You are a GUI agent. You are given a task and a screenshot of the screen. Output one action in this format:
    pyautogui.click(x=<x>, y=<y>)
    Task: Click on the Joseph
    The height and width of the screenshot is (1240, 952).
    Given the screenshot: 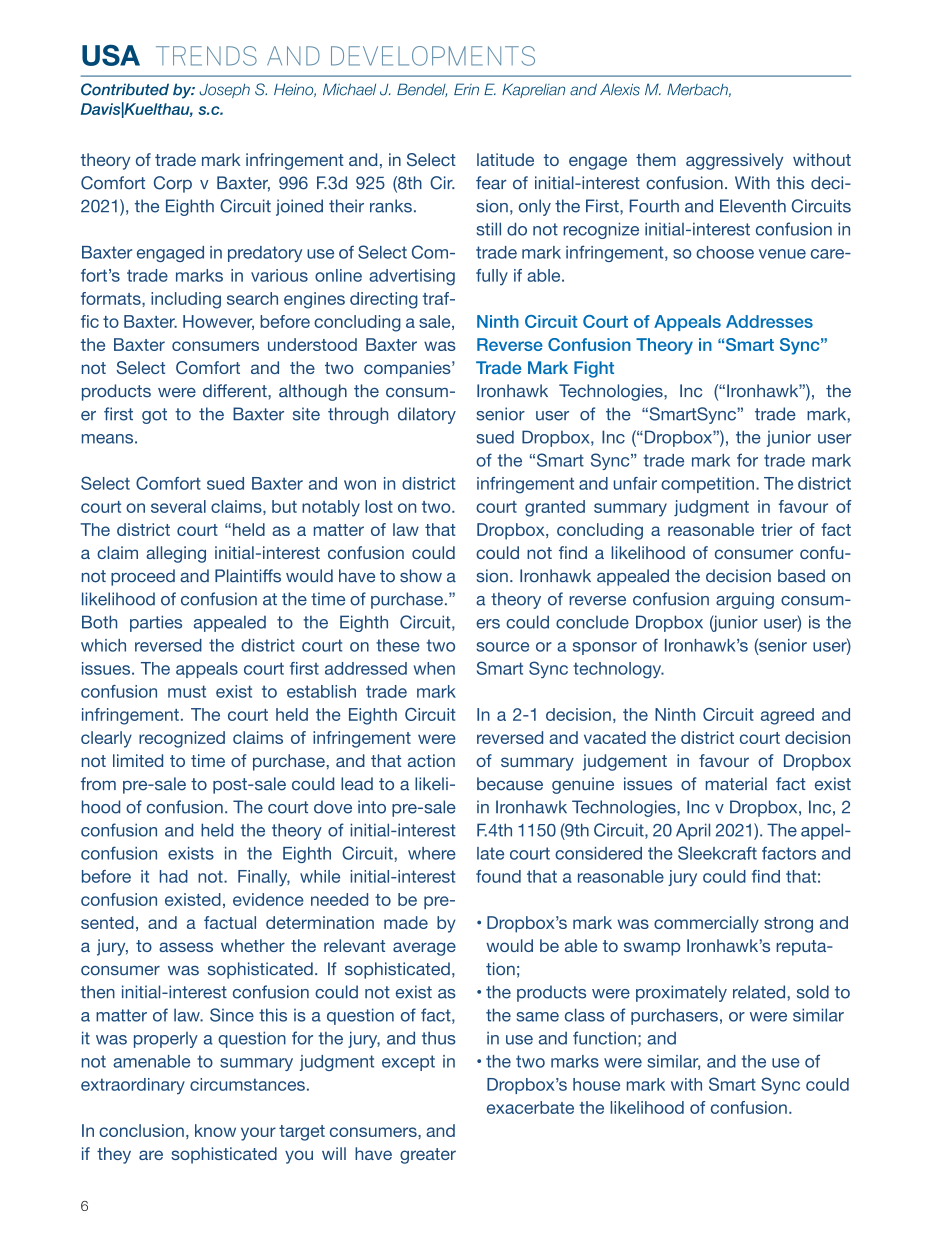 What is the action you would take?
    pyautogui.click(x=224, y=90)
